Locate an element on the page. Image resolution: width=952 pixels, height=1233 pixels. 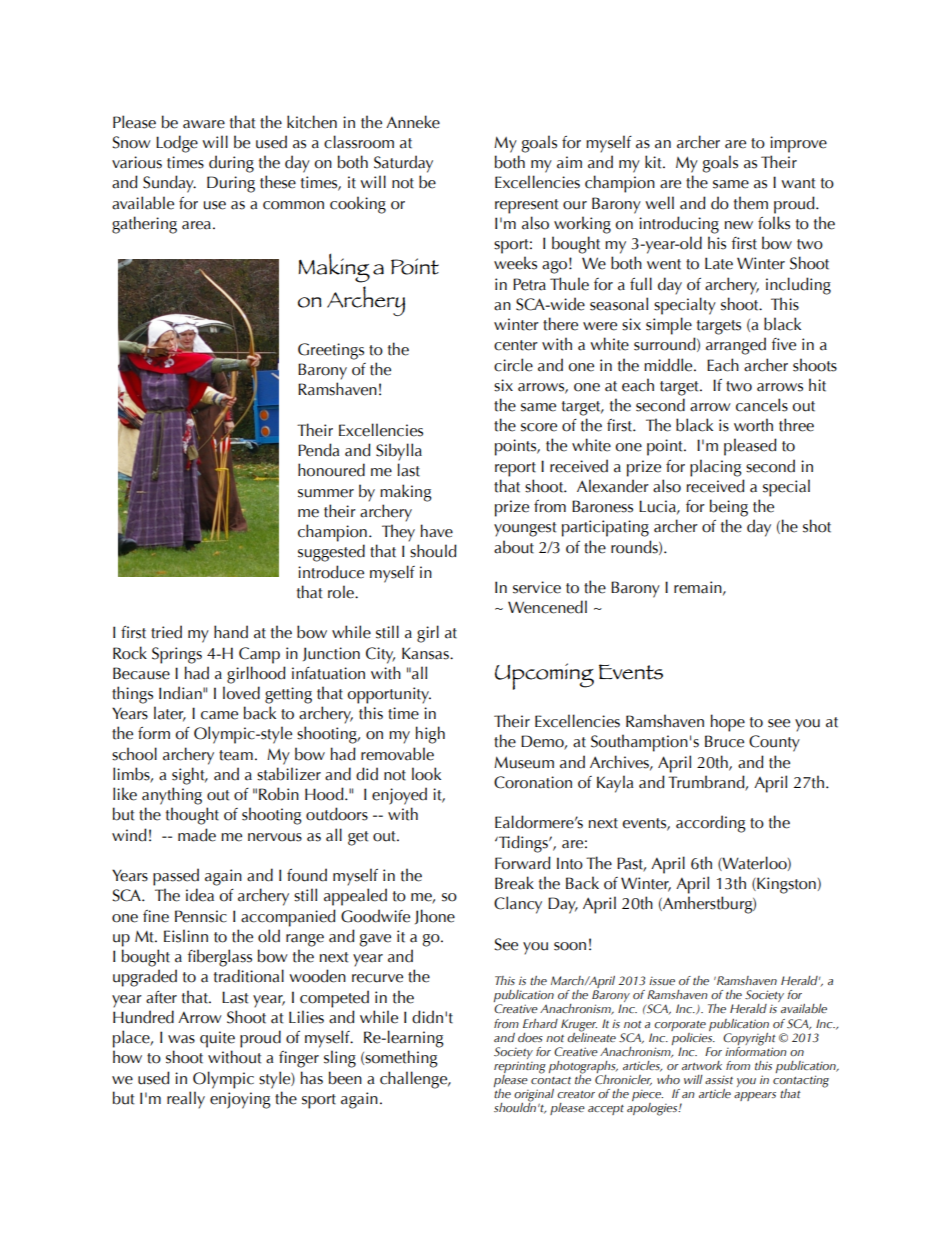
summer is located at coordinates (326, 493).
